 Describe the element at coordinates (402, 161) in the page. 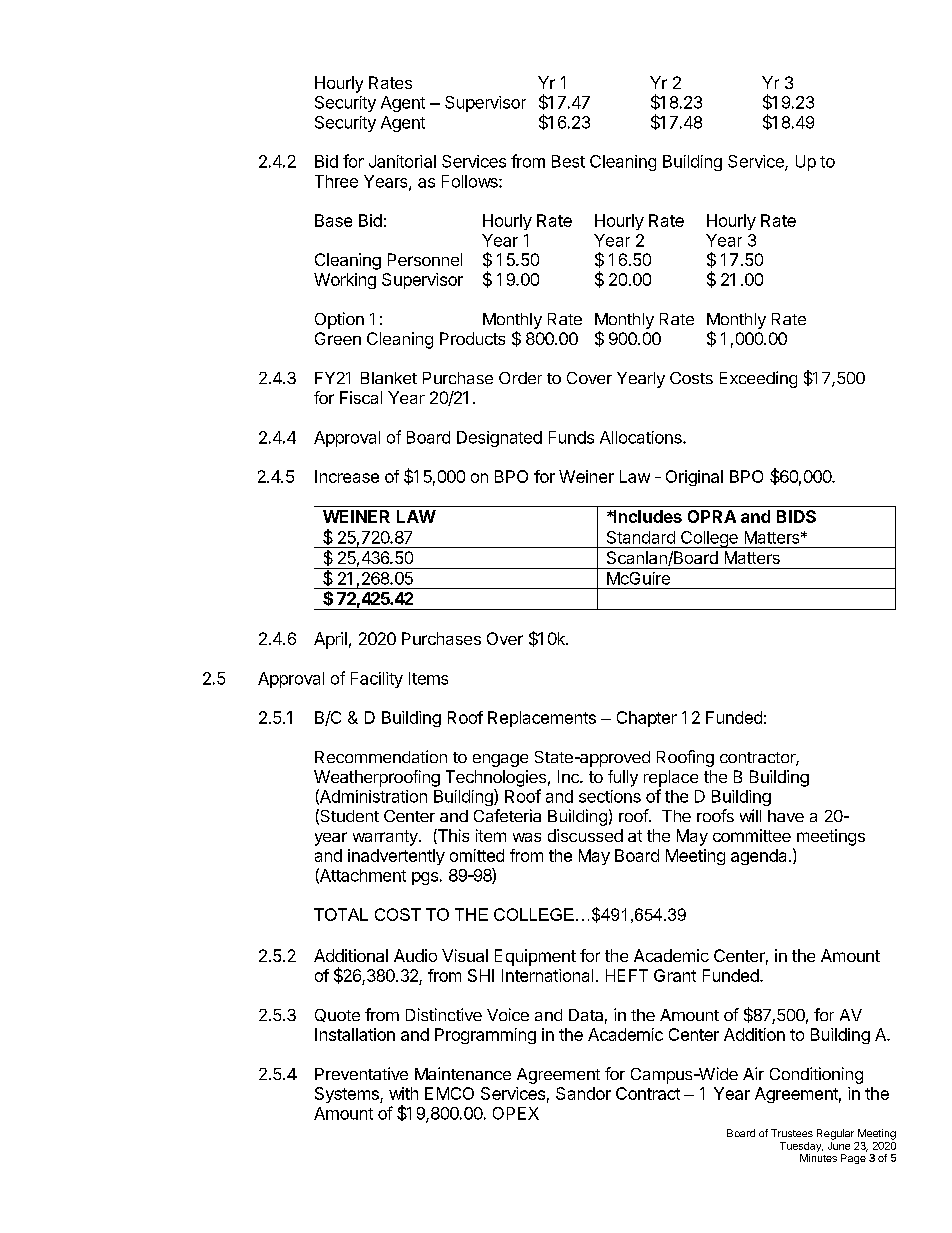

I see `Janitorial` at that location.
